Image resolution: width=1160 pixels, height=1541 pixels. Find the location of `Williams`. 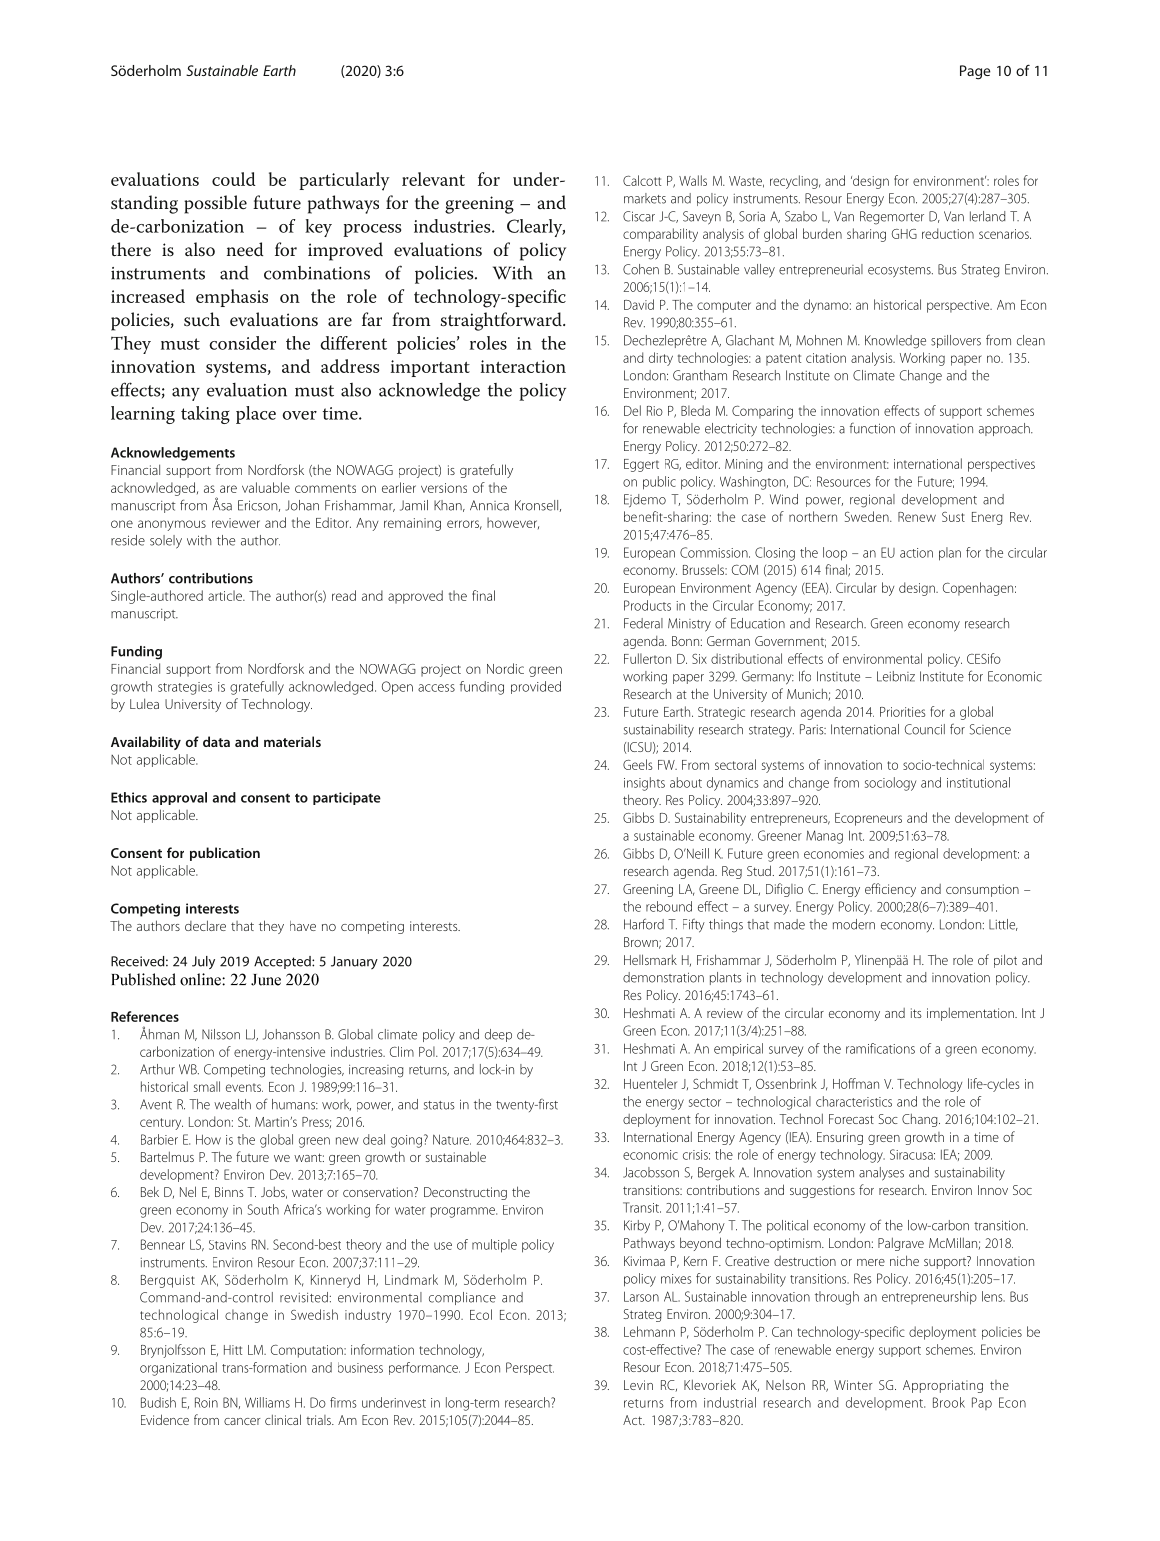

Williams is located at coordinates (267, 1402).
